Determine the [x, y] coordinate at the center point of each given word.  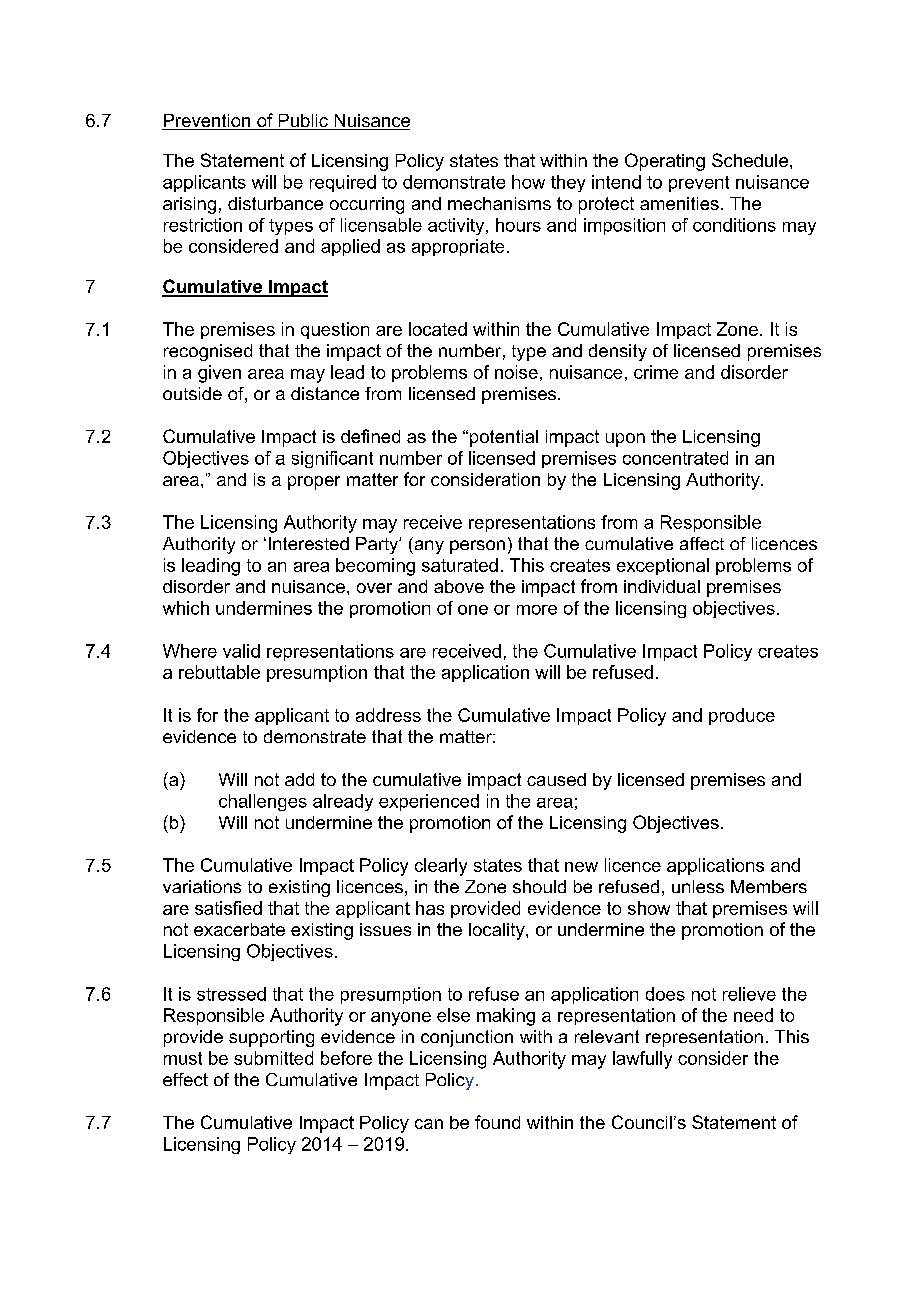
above [459, 586]
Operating [665, 162]
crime [656, 372]
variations [202, 886]
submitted [273, 1058]
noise [516, 372]
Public [303, 122]
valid [241, 651]
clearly [441, 867]
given [219, 374]
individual [662, 586]
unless [698, 886]
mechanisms [499, 203]
